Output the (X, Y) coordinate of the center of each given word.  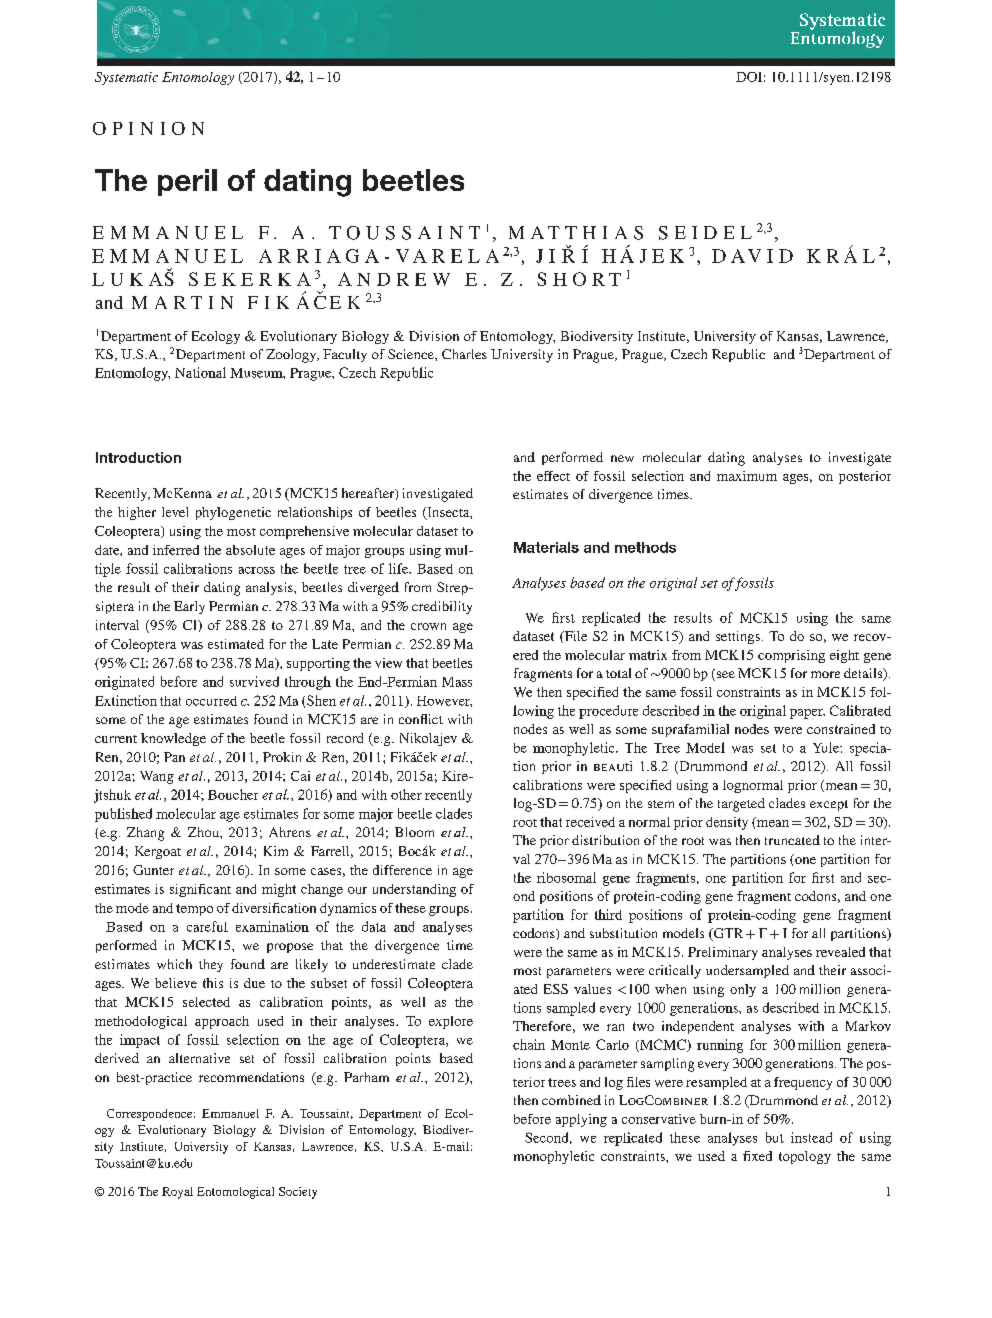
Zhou (204, 832)
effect (553, 476)
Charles (464, 354)
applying (581, 1120)
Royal (177, 1193)
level (175, 512)
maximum (747, 476)
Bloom (414, 832)
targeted (741, 805)
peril (187, 182)
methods (645, 547)
